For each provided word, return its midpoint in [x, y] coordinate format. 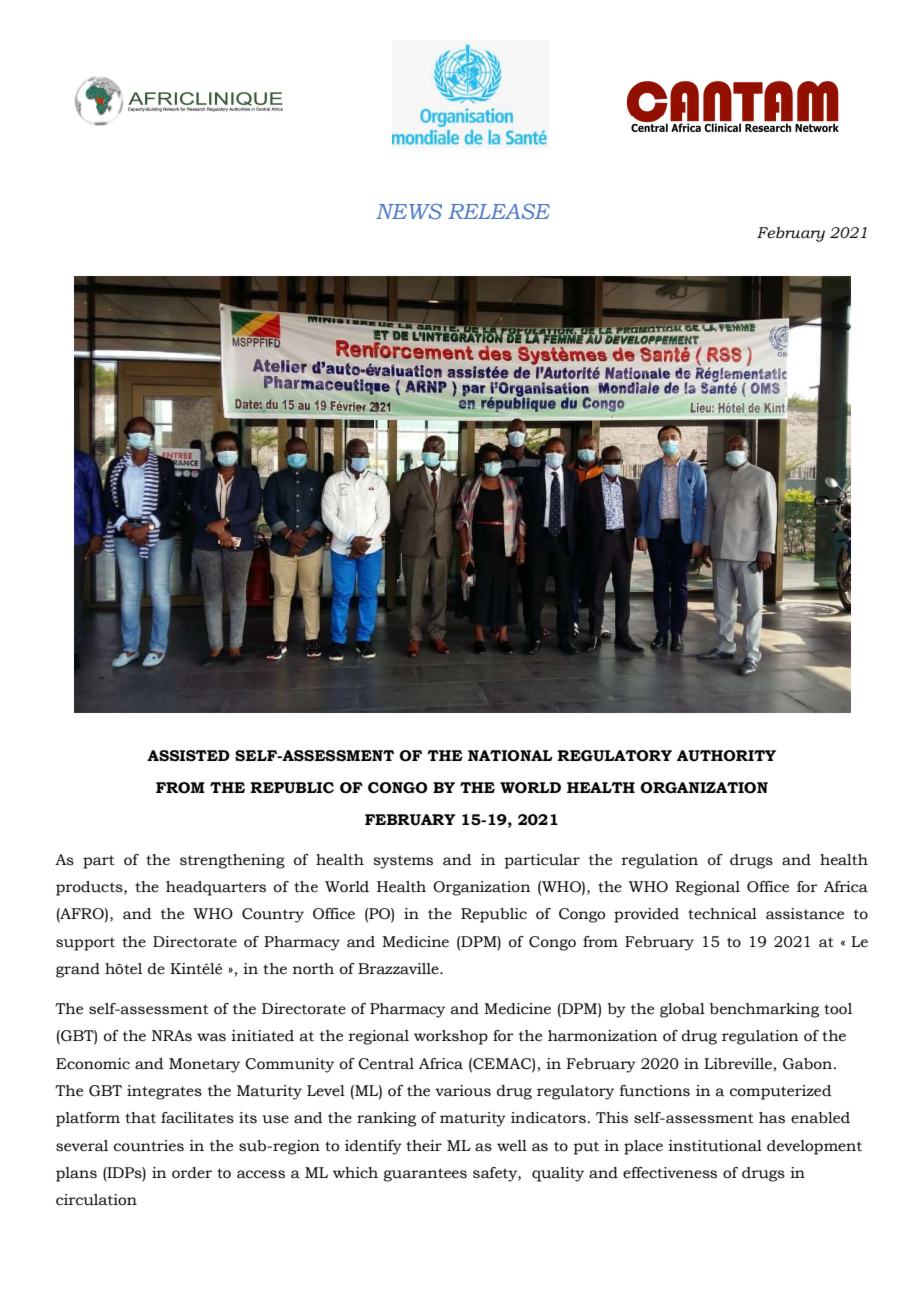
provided [646, 915]
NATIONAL [510, 756]
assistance [805, 914]
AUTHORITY [726, 756]
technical [722, 914]
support [85, 944]
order [192, 1173]
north [313, 969]
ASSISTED [188, 756]
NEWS [409, 211]
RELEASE [499, 211]
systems [403, 862]
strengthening [232, 861]
